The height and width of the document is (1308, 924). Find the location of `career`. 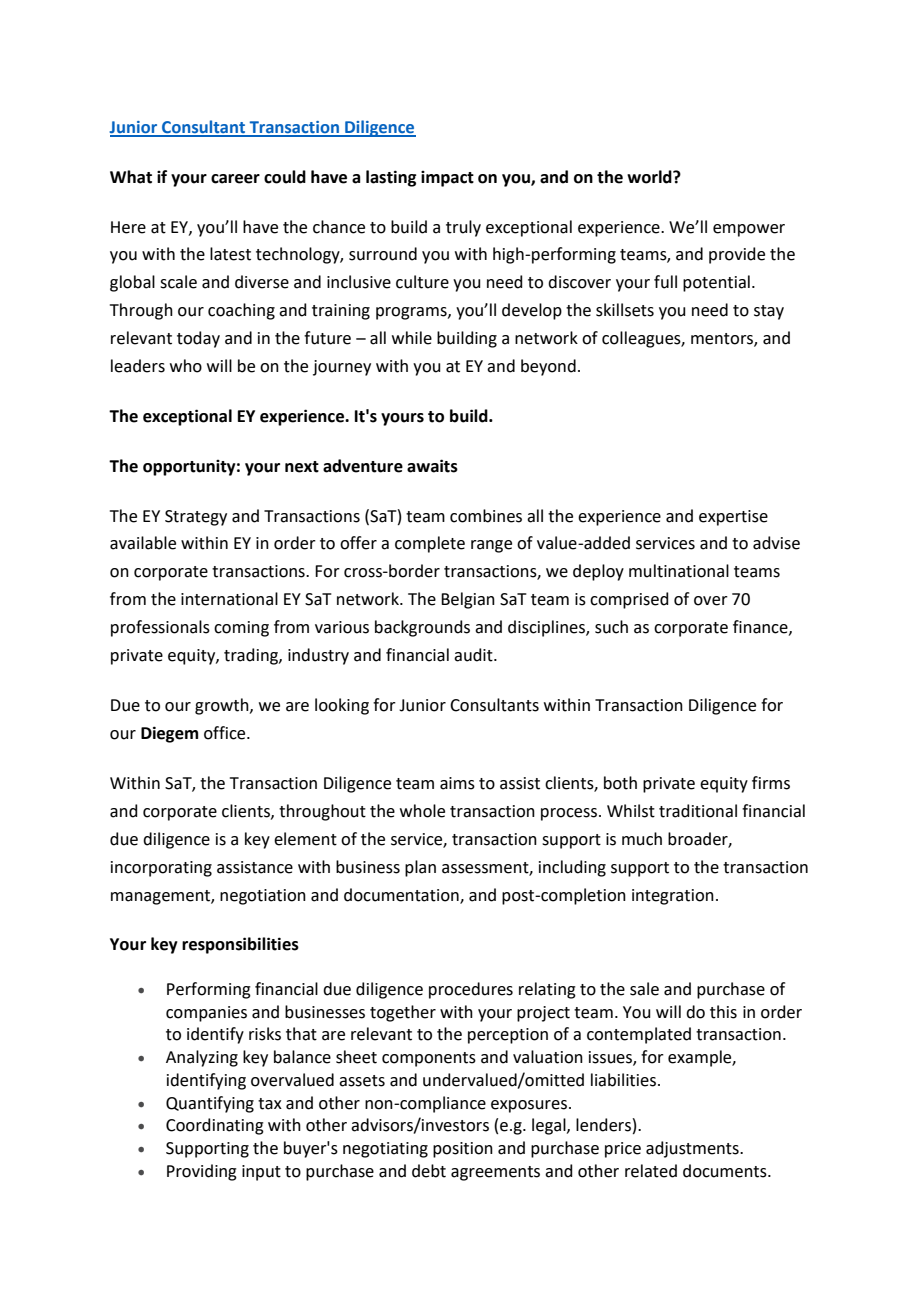

career is located at coordinates (235, 179).
